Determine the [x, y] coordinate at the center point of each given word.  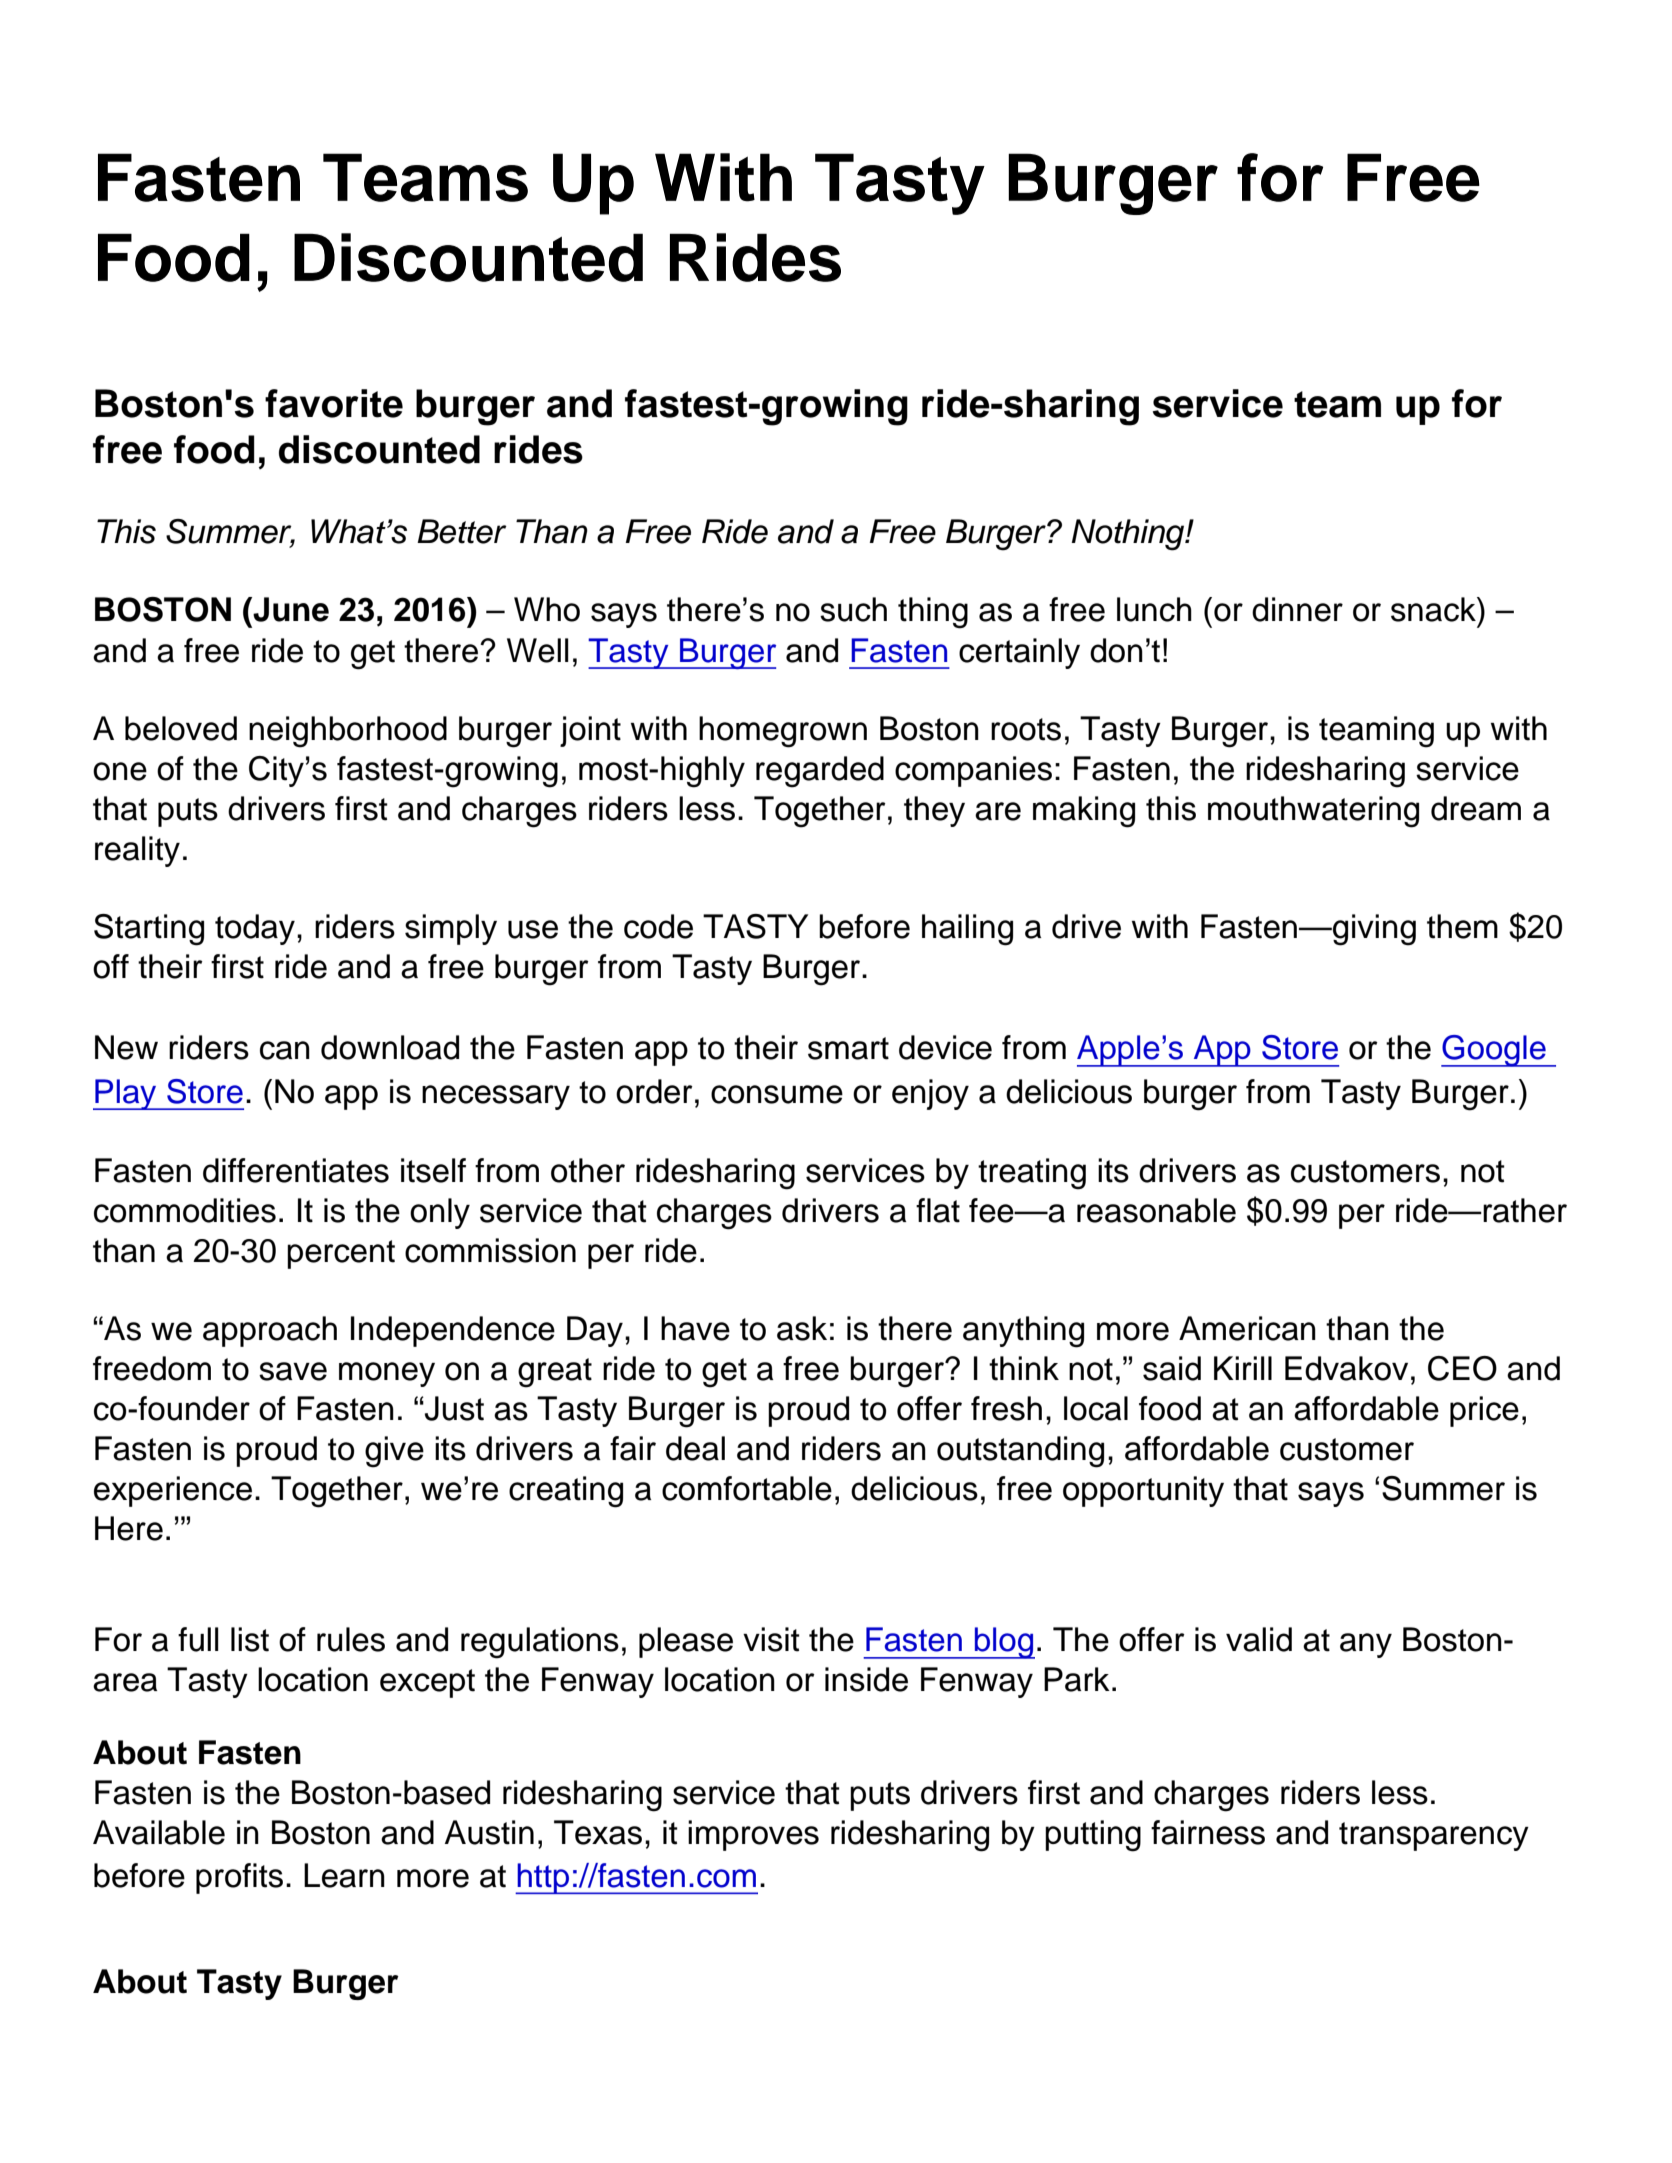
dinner [1297, 609]
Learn [344, 1875]
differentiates [296, 1170]
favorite [334, 403]
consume [777, 1094]
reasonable [1156, 1210]
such [853, 609]
